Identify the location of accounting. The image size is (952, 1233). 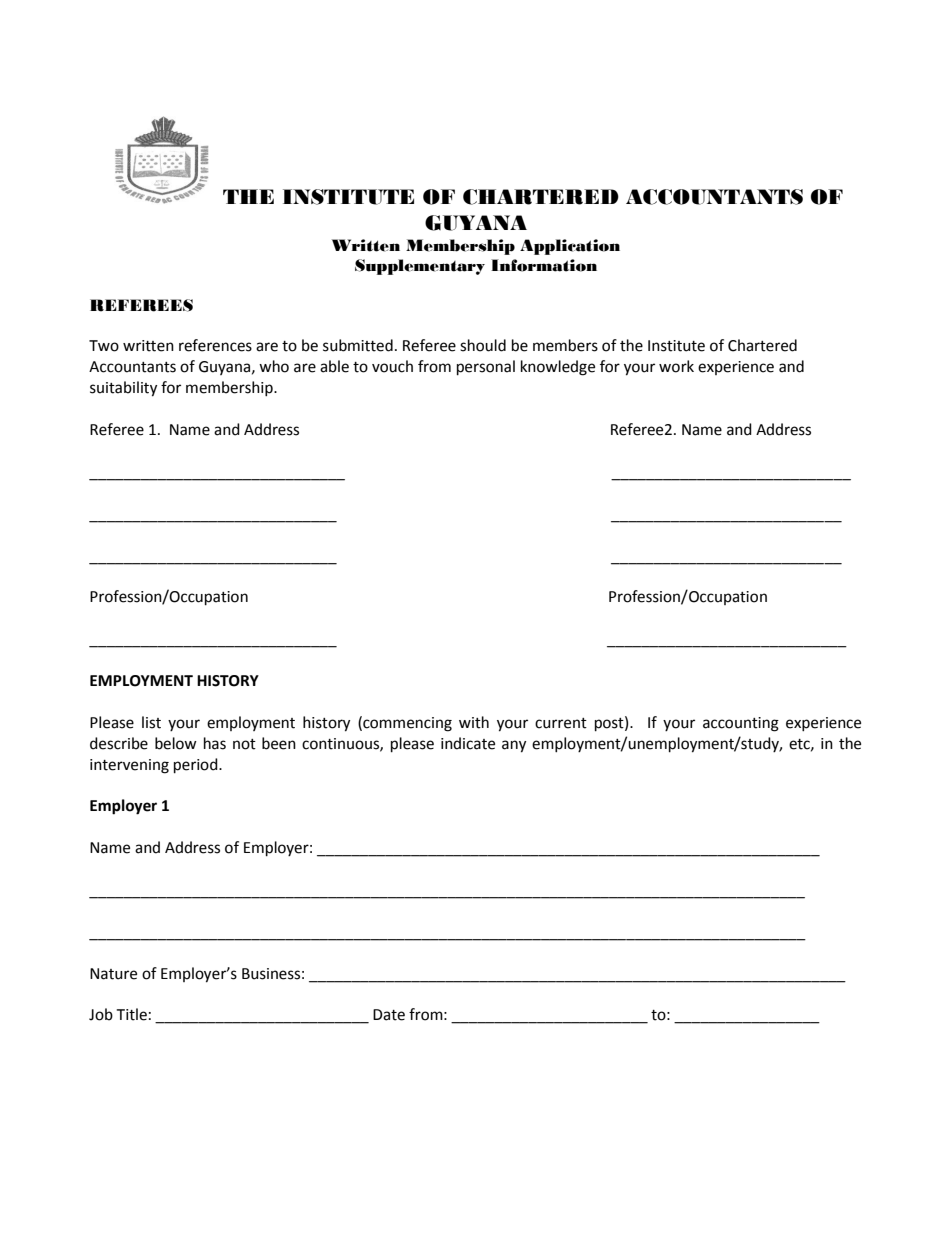
(741, 724).
